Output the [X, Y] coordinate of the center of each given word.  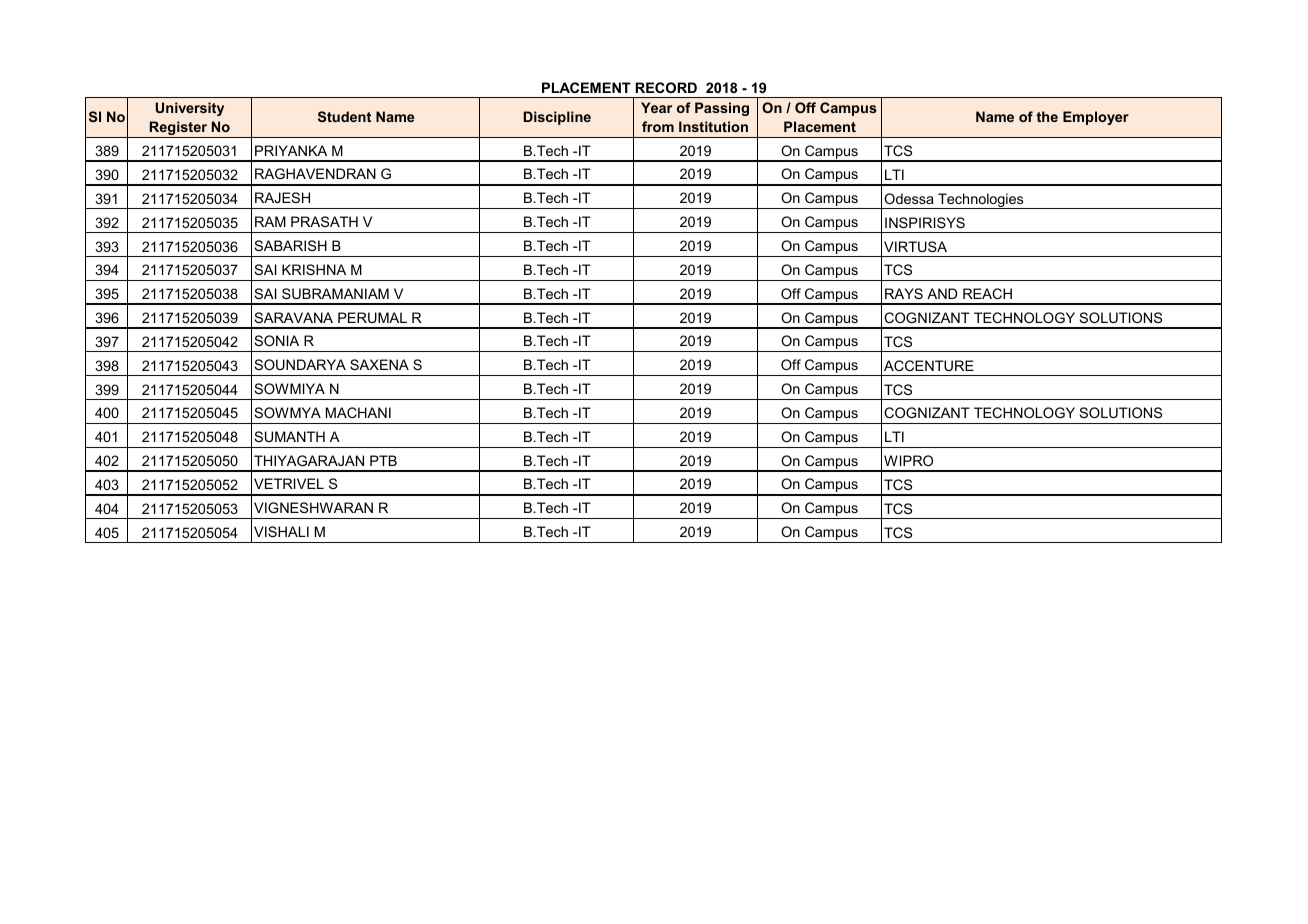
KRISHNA [314, 269]
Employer [1096, 118]
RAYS [904, 293]
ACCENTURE [929, 365]
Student [344, 116]
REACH [987, 293]
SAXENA [379, 364]
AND [942, 293]
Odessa [909, 198]
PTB [383, 460]
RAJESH [282, 197]
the [1047, 116]
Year [656, 107]
